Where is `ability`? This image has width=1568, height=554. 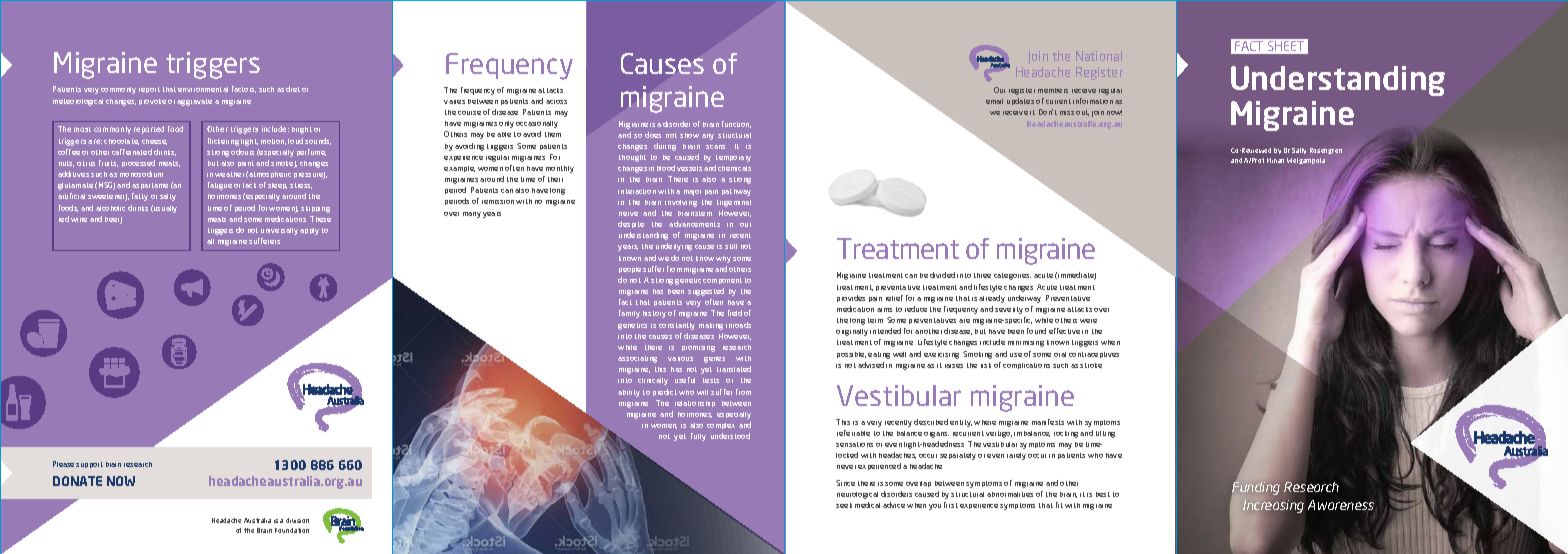
ability is located at coordinates (629, 393).
